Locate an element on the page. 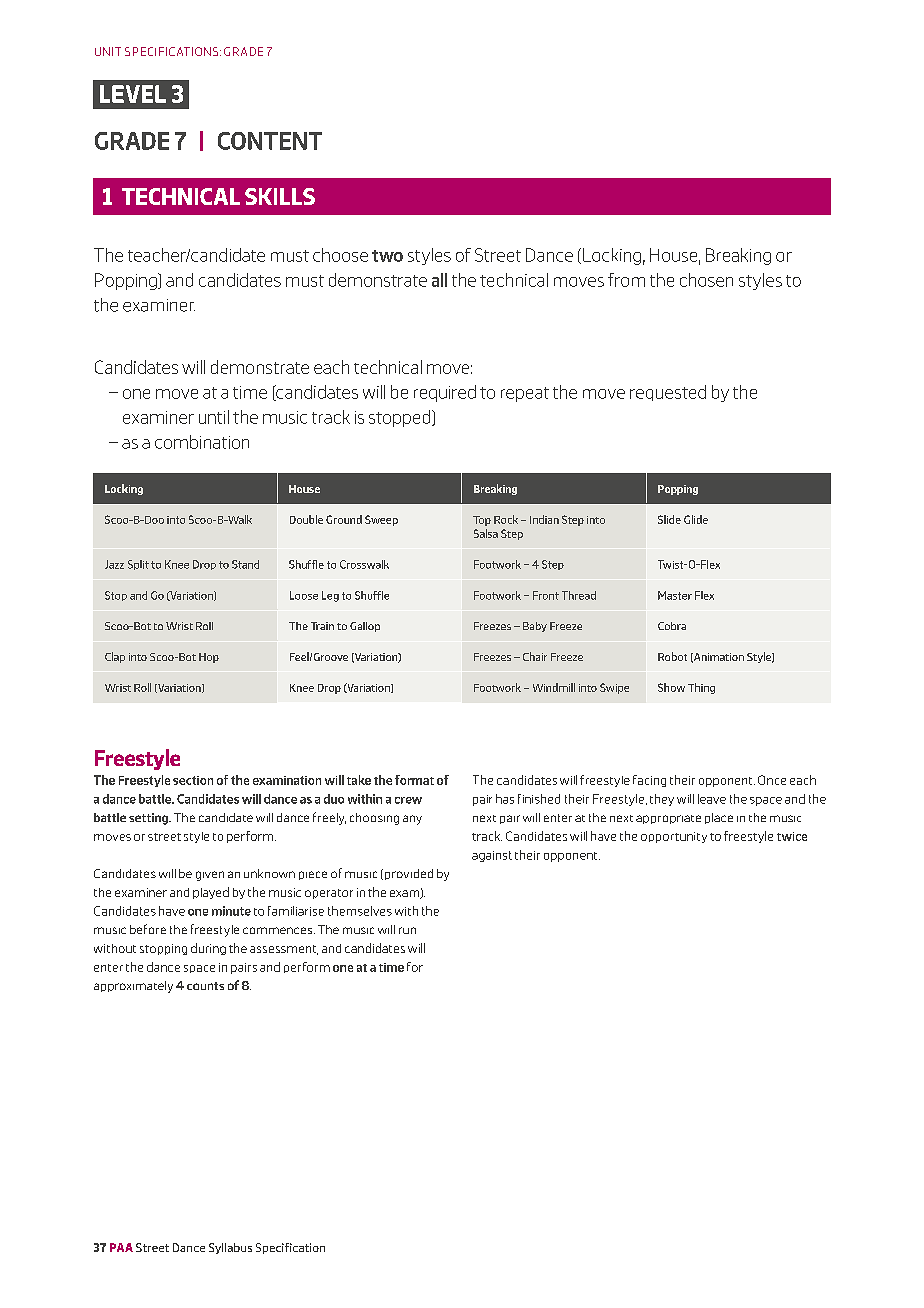  PAA is located at coordinates (121, 1247).
